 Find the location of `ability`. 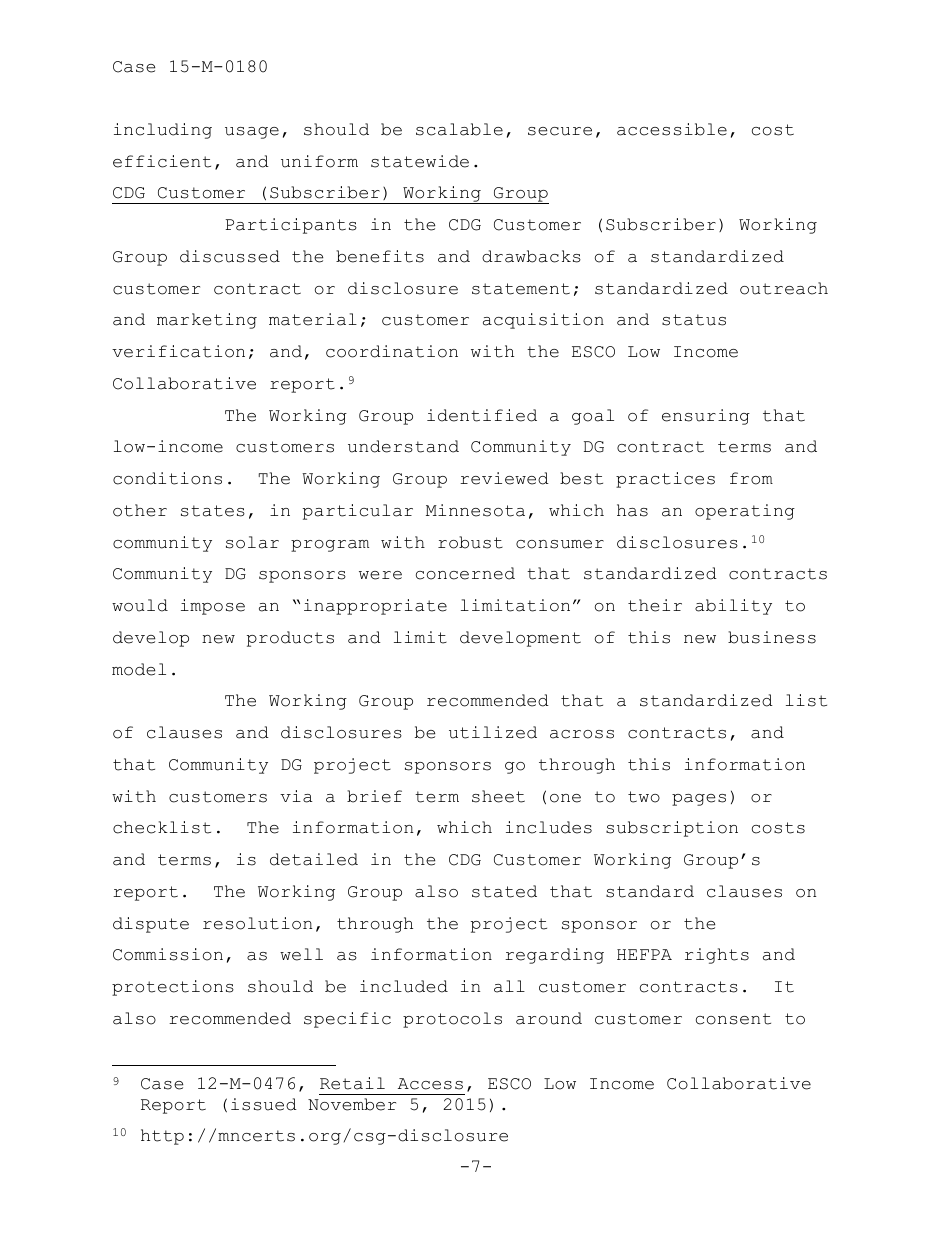

ability is located at coordinates (733, 607).
